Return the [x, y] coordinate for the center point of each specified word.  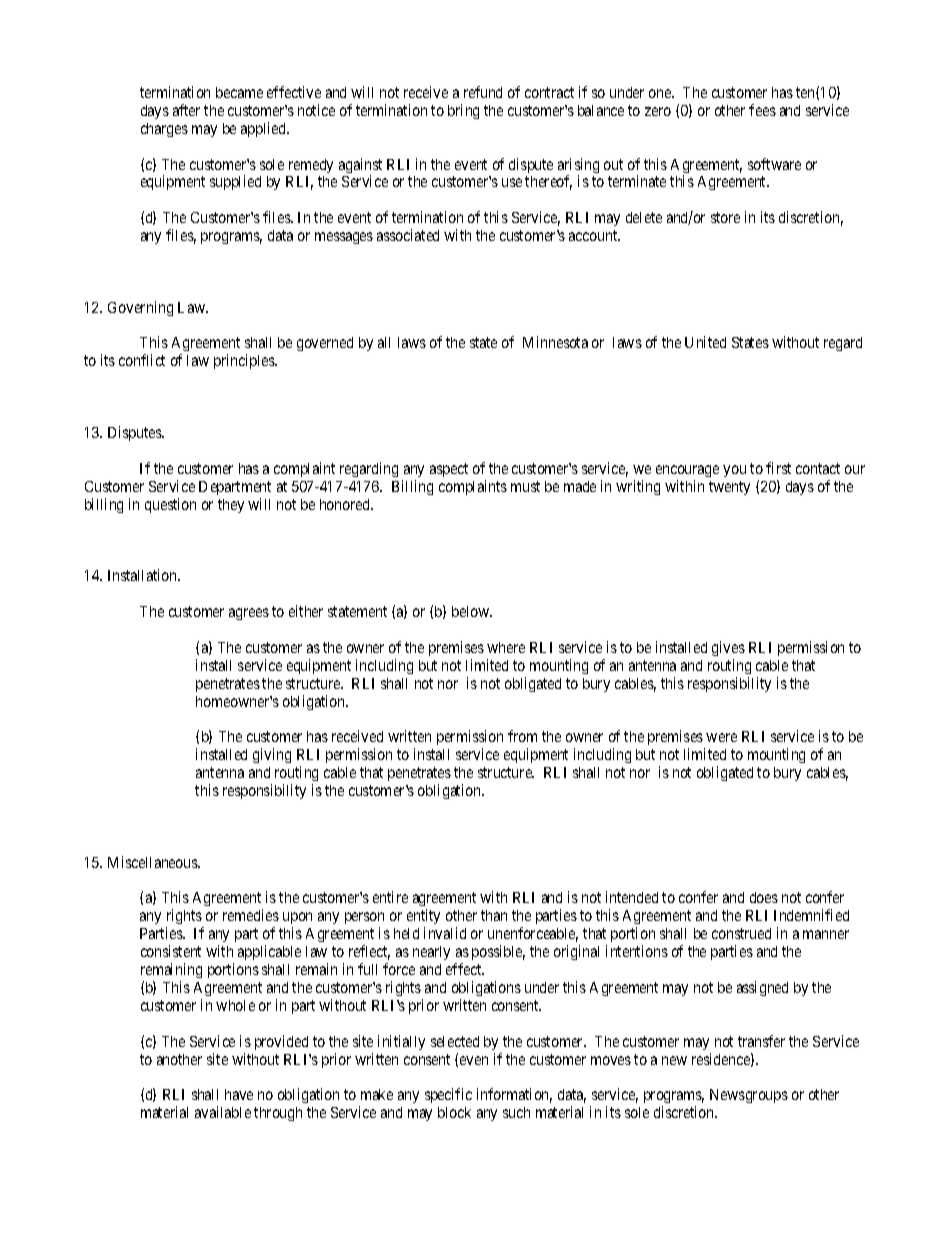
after [186, 110]
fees [762, 110]
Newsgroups [749, 1096]
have [239, 1094]
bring [463, 111]
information [514, 1095]
